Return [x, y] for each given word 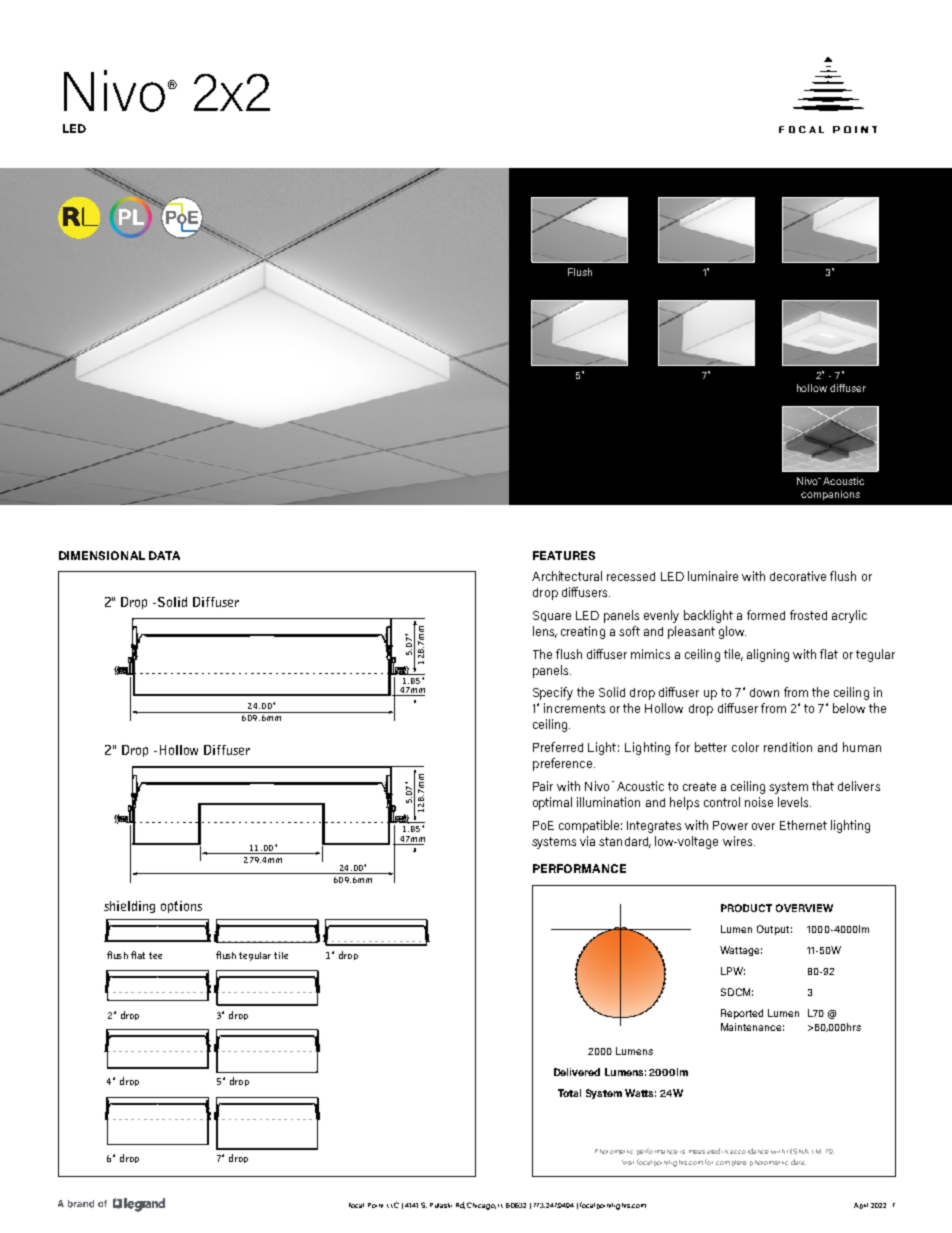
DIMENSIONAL [102, 555]
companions [830, 495]
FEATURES [564, 555]
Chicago [481, 1206]
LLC [393, 1205]
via [587, 841]
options [181, 907]
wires [737, 841]
